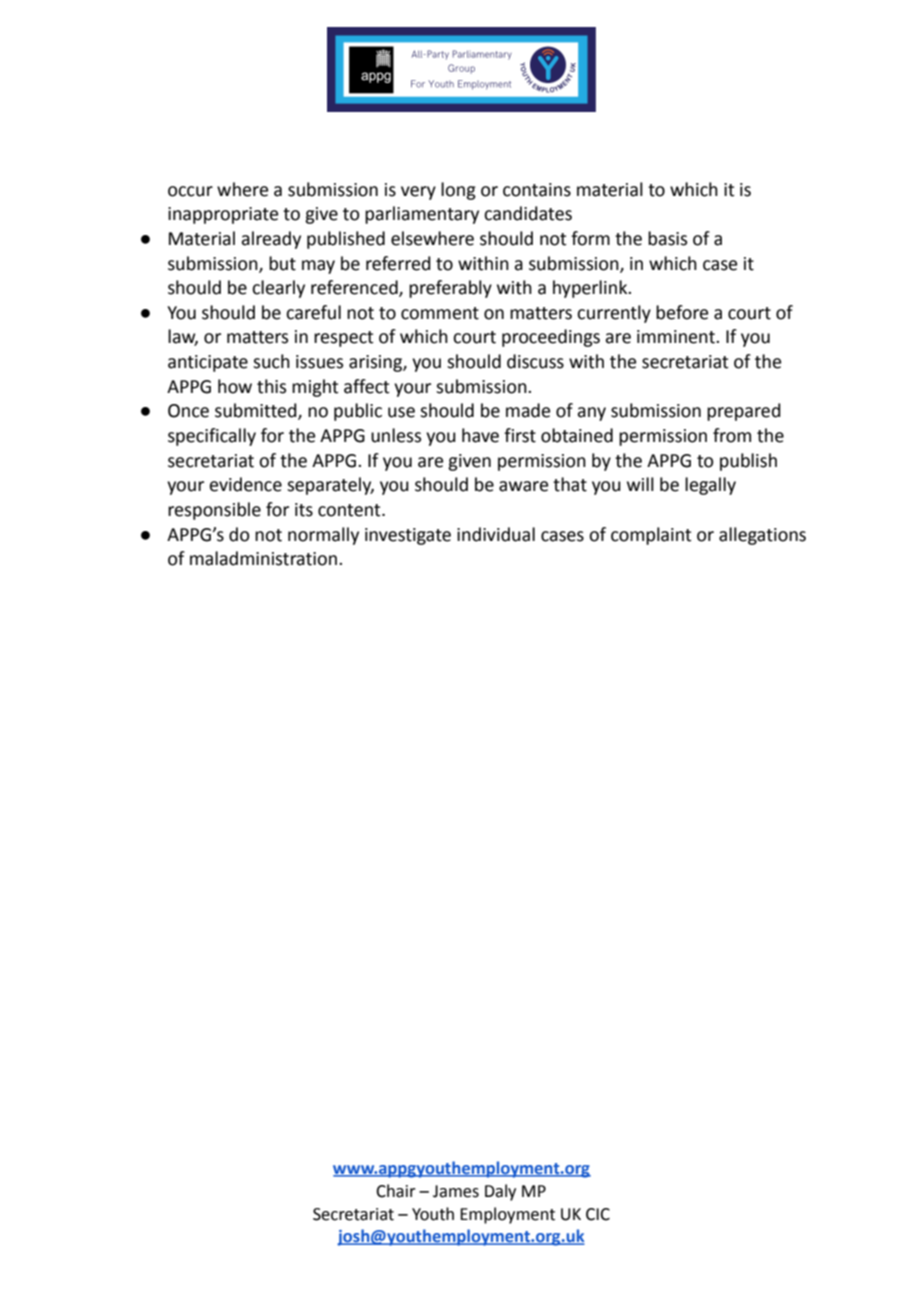 Image resolution: width=924 pixels, height=1307 pixels. Describe the element at coordinates (456, 1191) in the document. I see `James` at that location.
